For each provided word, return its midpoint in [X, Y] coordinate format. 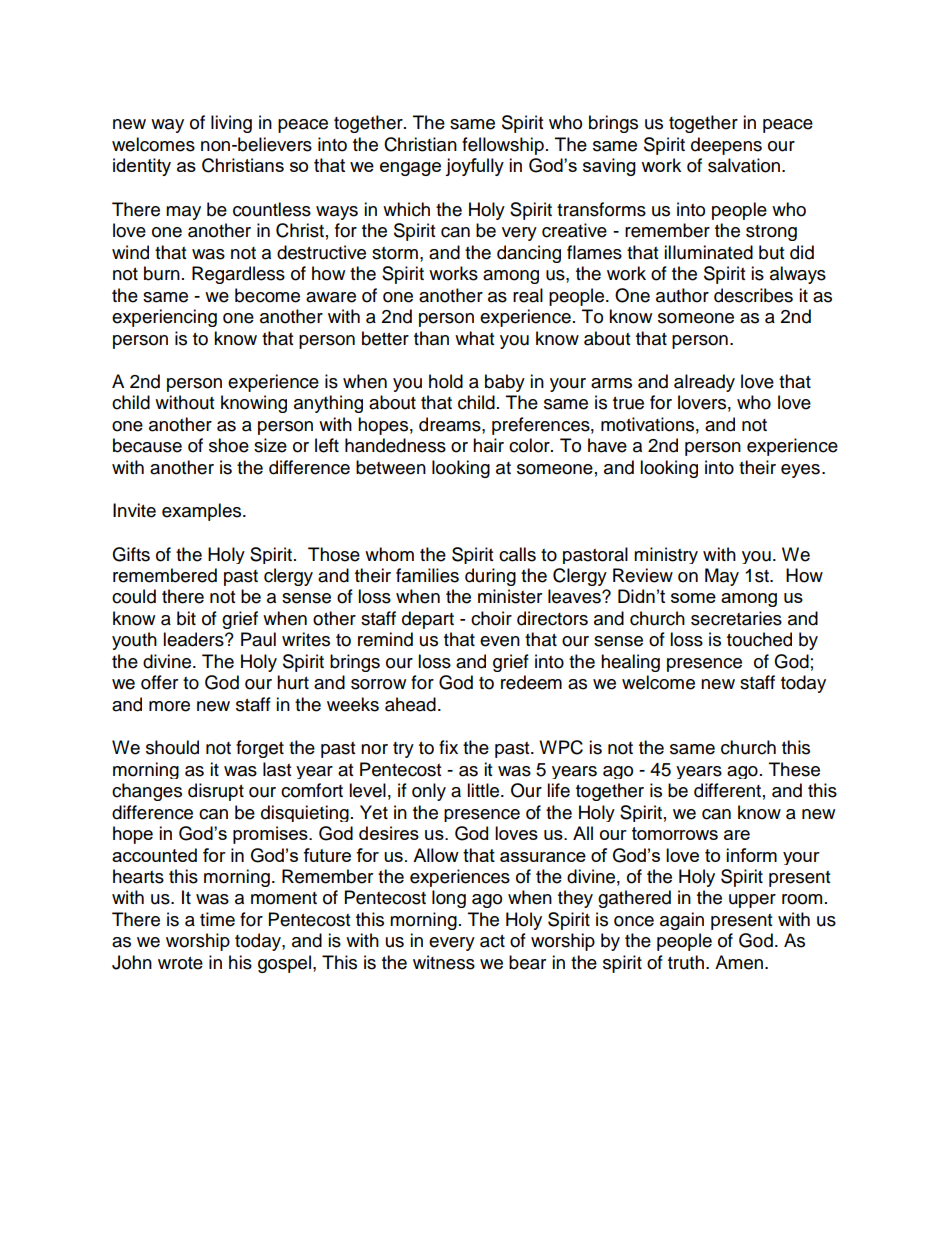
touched [759, 639]
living [231, 124]
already [704, 383]
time [217, 919]
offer [159, 682]
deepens [726, 146]
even [500, 641]
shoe [229, 445]
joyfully [474, 167]
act [492, 941]
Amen [740, 962]
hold [446, 381]
